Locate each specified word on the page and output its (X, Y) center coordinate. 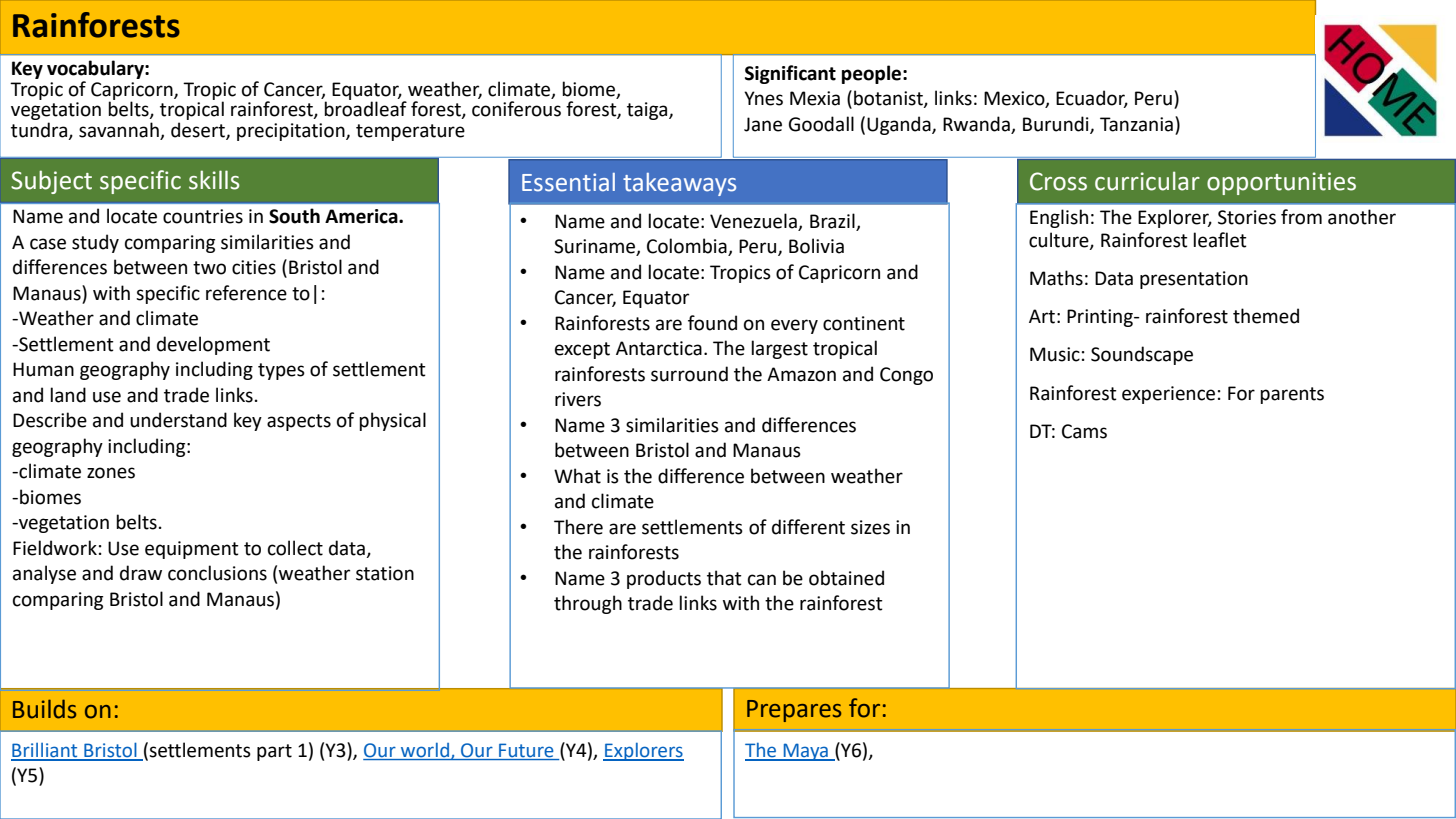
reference (246, 293)
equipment (192, 550)
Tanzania (1136, 124)
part (274, 752)
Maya (805, 752)
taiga (648, 111)
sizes (870, 527)
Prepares (794, 711)
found (712, 323)
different (808, 527)
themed (1266, 316)
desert (199, 130)
